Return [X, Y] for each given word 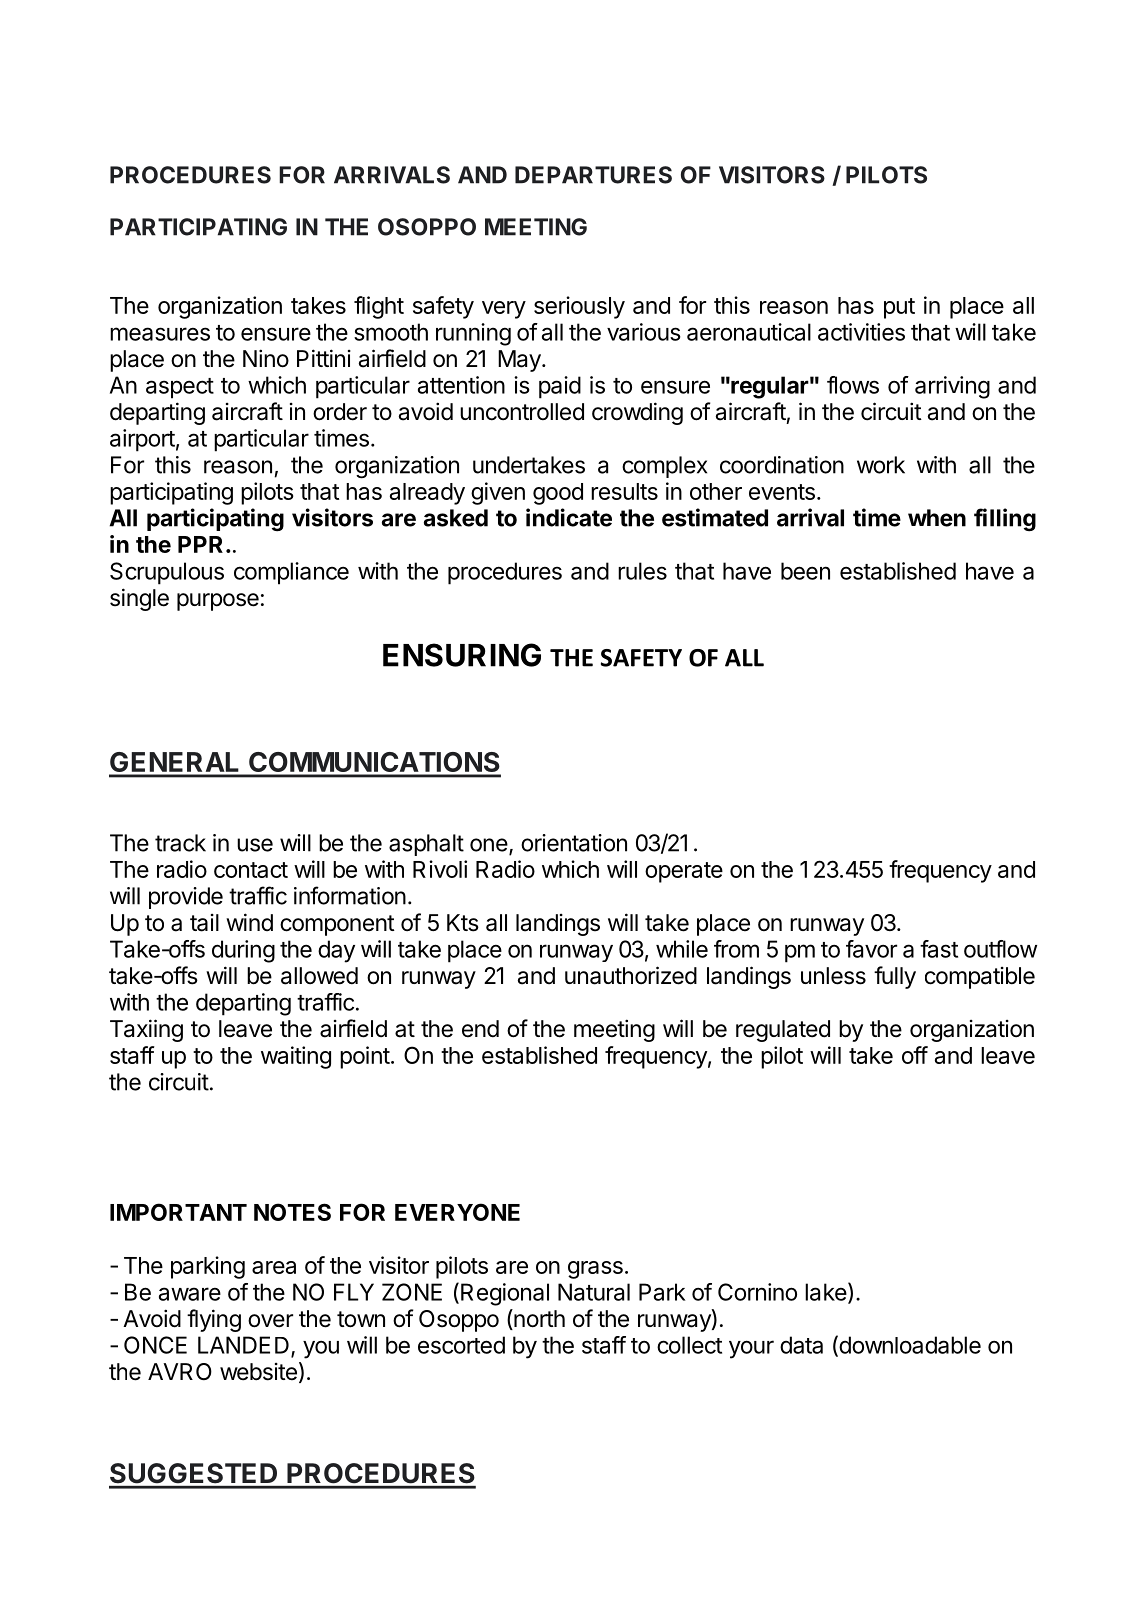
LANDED [243, 1345]
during [243, 951]
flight [379, 307]
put [899, 308]
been [805, 571]
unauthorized [631, 975]
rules [642, 571]
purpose [218, 602]
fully [895, 977]
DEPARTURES [593, 175]
